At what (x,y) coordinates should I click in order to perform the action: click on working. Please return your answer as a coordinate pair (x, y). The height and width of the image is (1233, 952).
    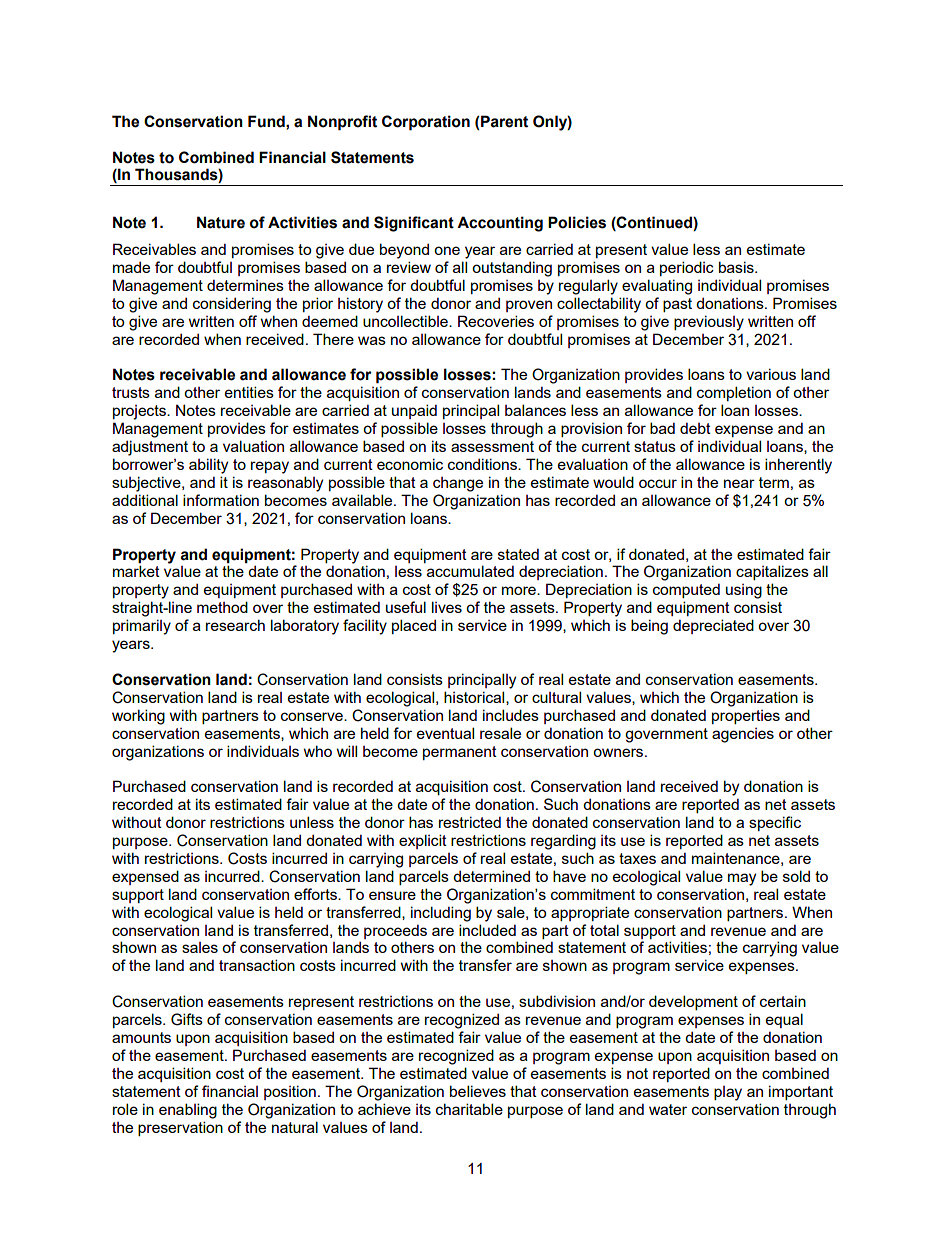
    Looking at the image, I should click on (138, 717).
